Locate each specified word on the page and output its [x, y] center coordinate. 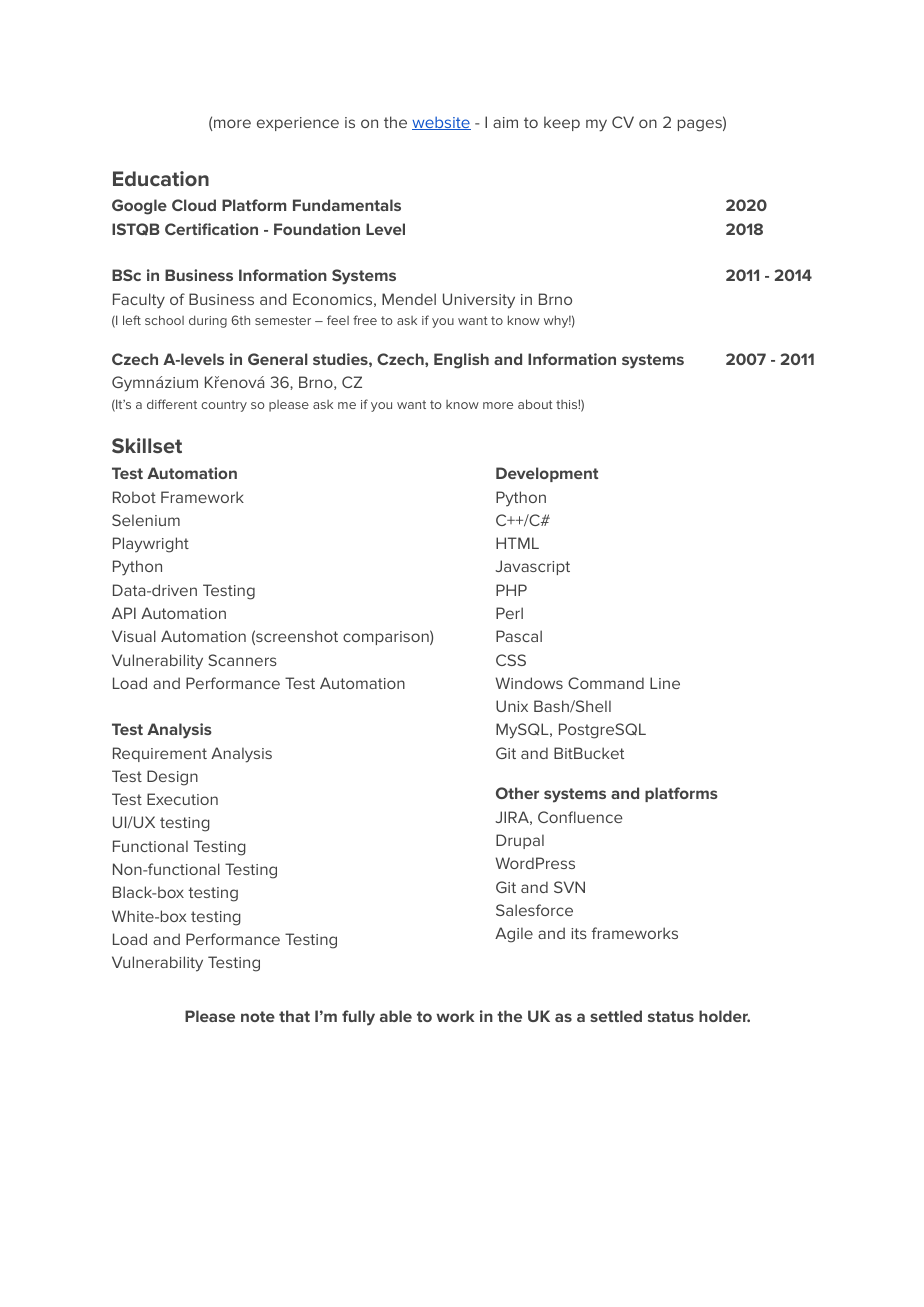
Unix [512, 706]
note [258, 1016]
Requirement [160, 754]
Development [547, 474]
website [441, 123]
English [461, 361]
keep [562, 123]
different [172, 404]
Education [161, 178]
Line [665, 683]
